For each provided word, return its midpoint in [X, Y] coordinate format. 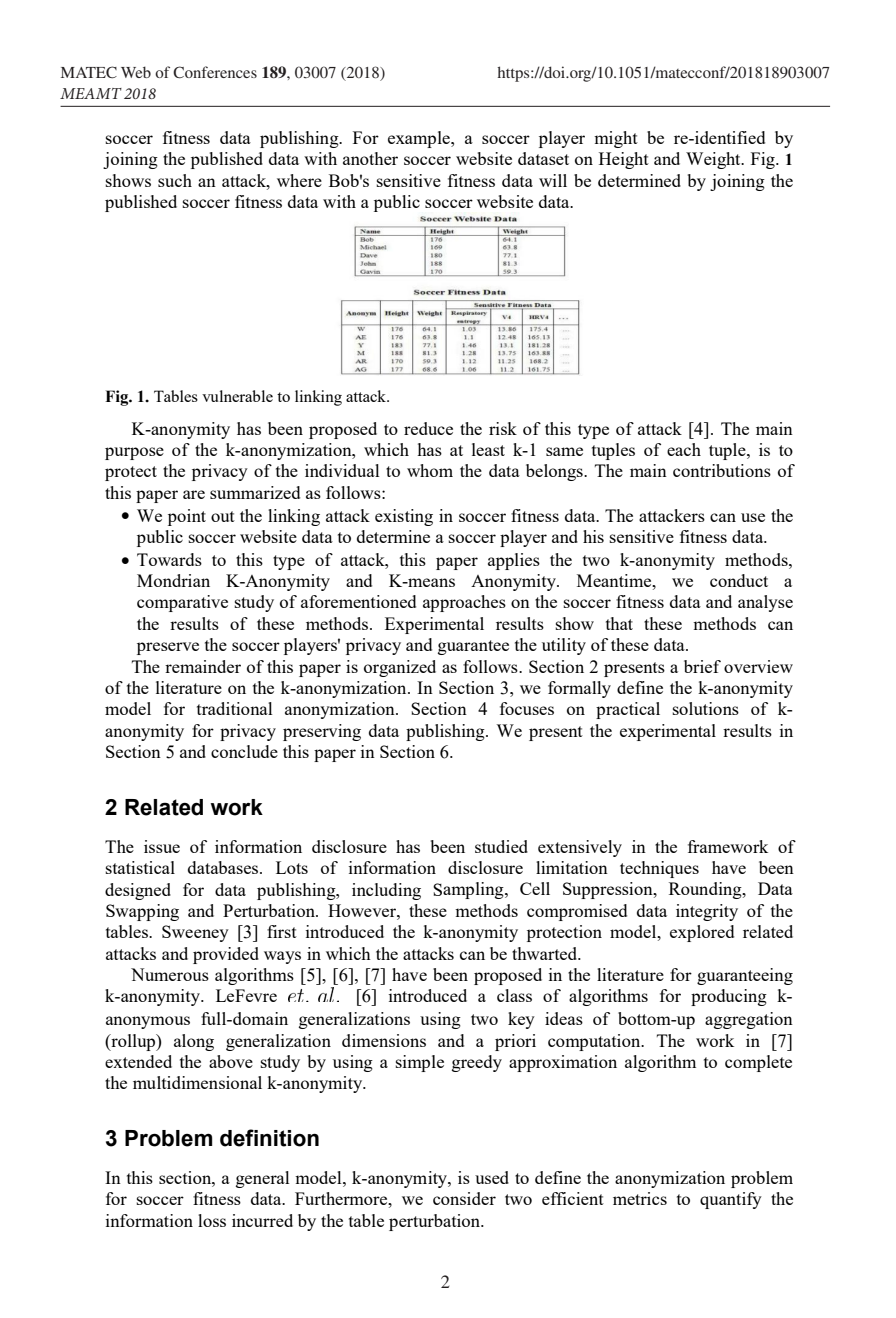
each [684, 449]
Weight [714, 160]
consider [464, 1198]
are [194, 494]
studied [501, 846]
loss [212, 1220]
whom [430, 470]
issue [162, 846]
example [420, 139]
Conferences [215, 72]
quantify [731, 1200]
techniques [659, 869]
